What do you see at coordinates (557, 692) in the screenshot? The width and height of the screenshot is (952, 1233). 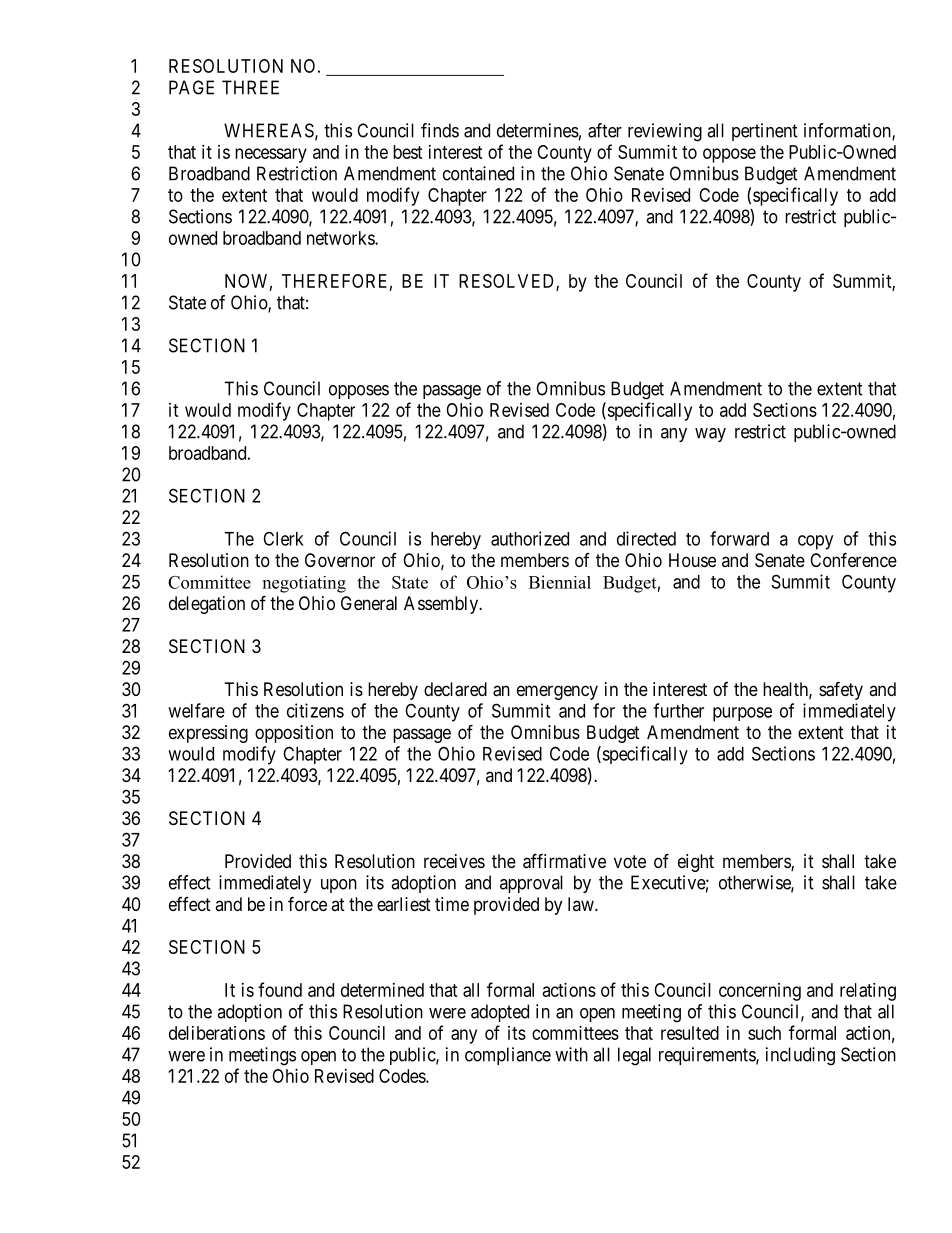 I see `emergency` at bounding box center [557, 692].
